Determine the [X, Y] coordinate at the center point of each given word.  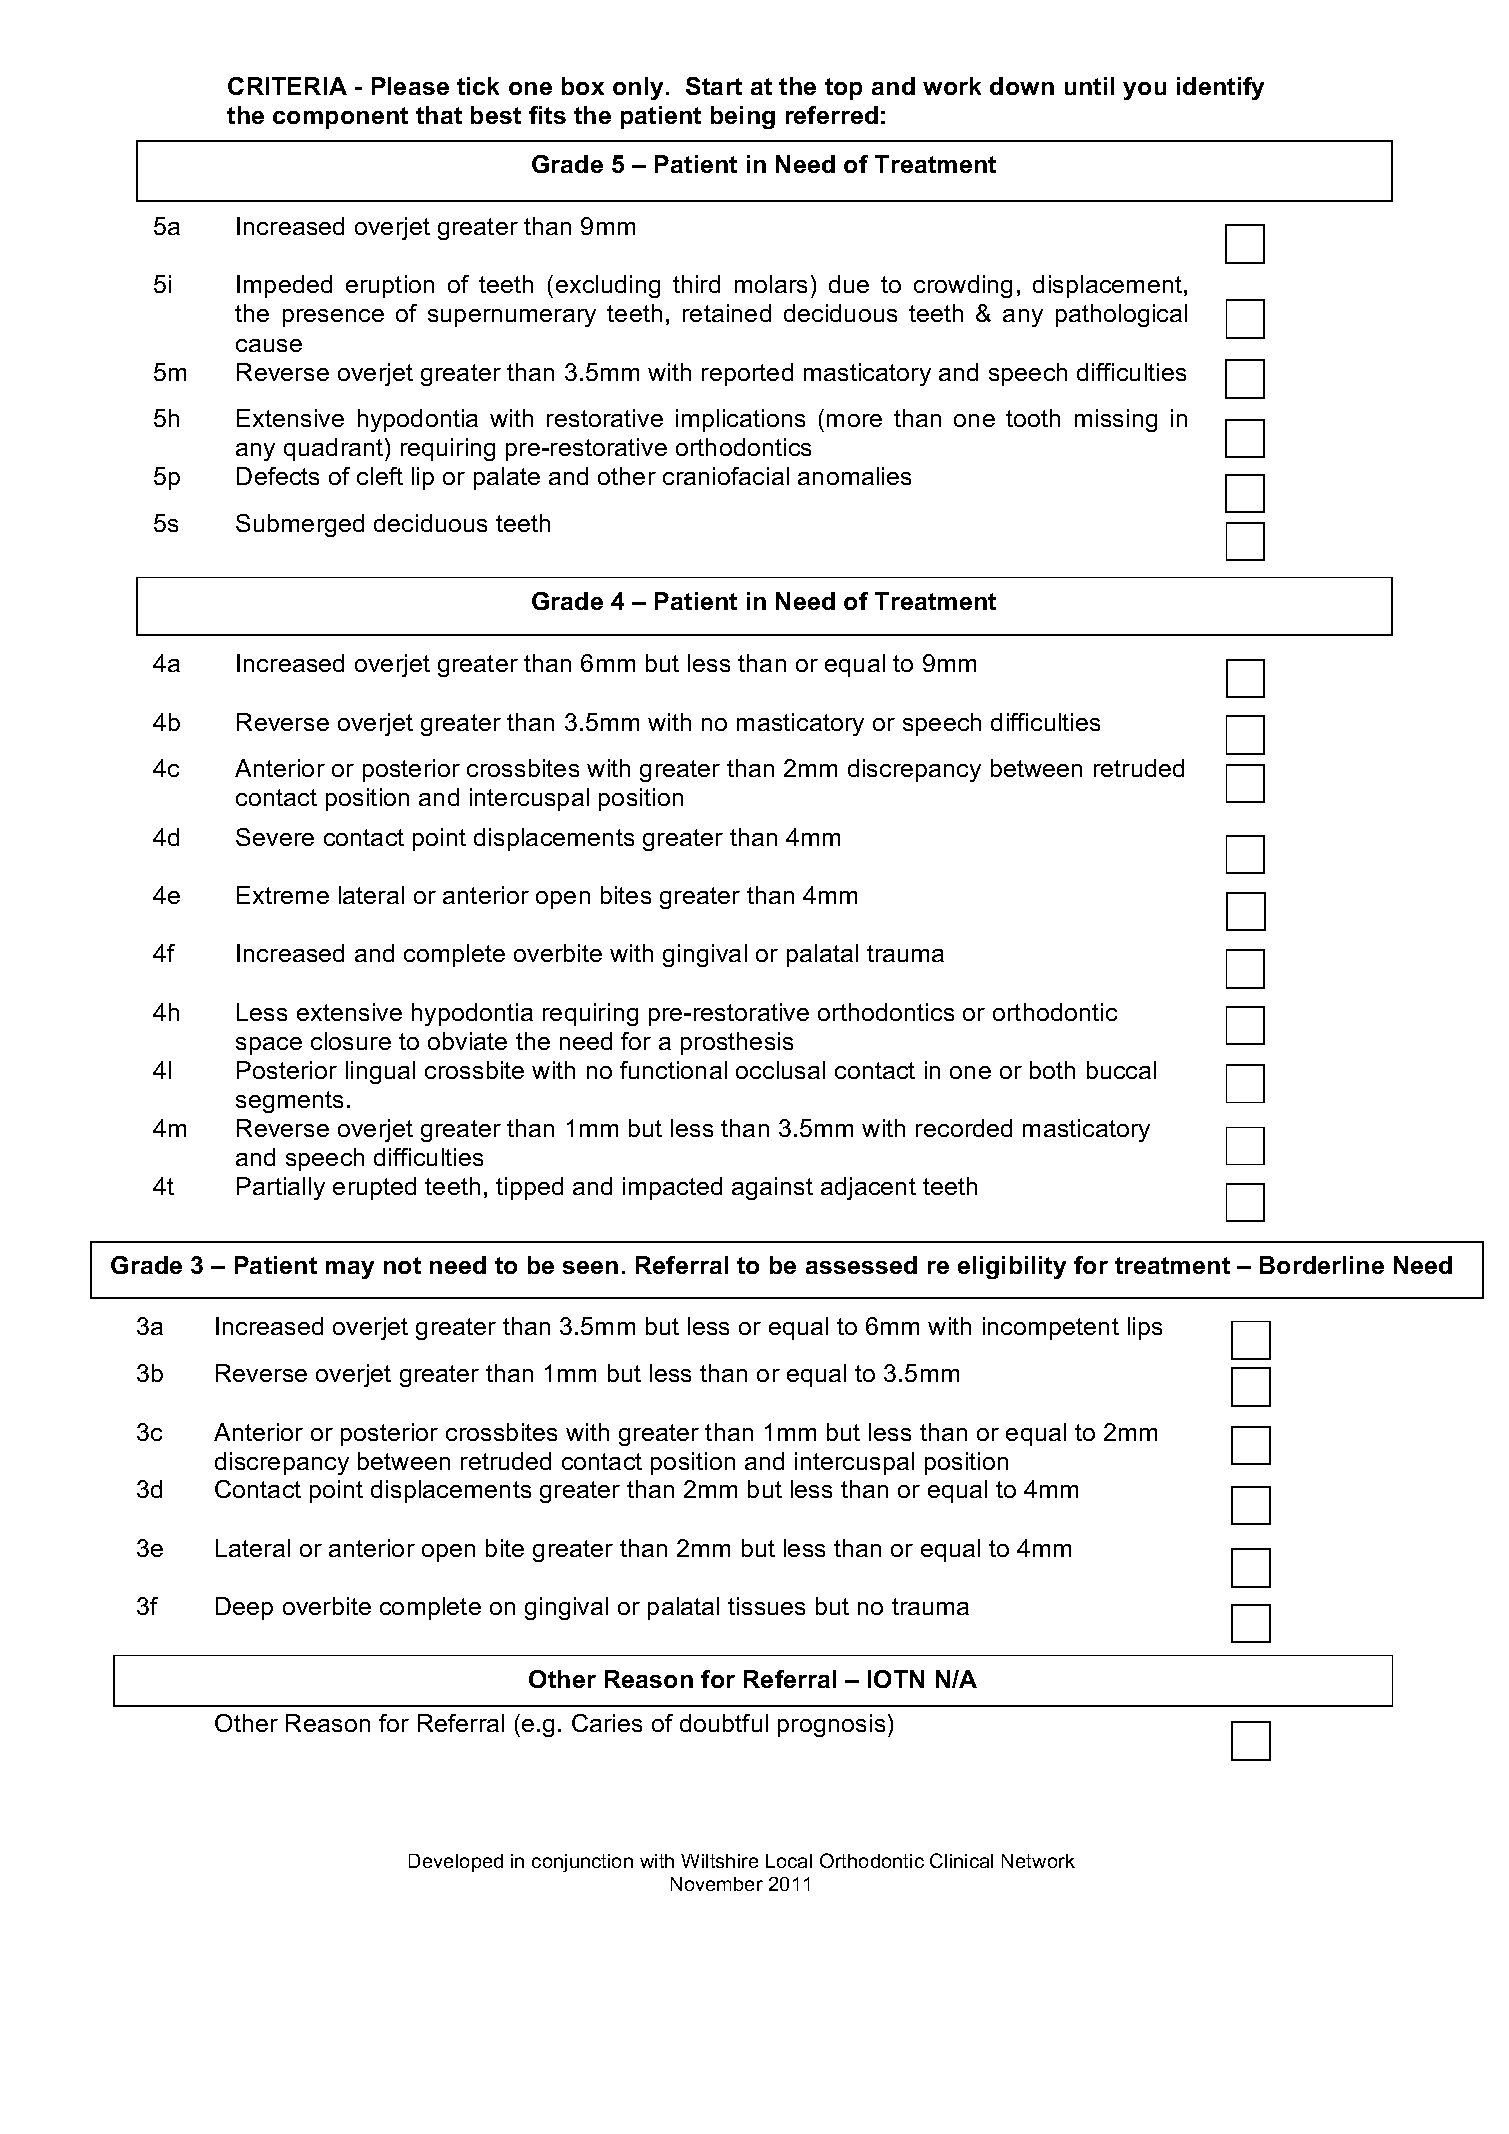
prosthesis [737, 1043]
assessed [861, 1265]
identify [1220, 88]
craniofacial [726, 476]
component [340, 118]
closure [351, 1041]
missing [1116, 420]
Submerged [300, 525]
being [743, 117]
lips [1145, 1328]
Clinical [961, 1860]
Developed [456, 1863]
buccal [1121, 1070]
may [350, 1270]
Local [789, 1861]
